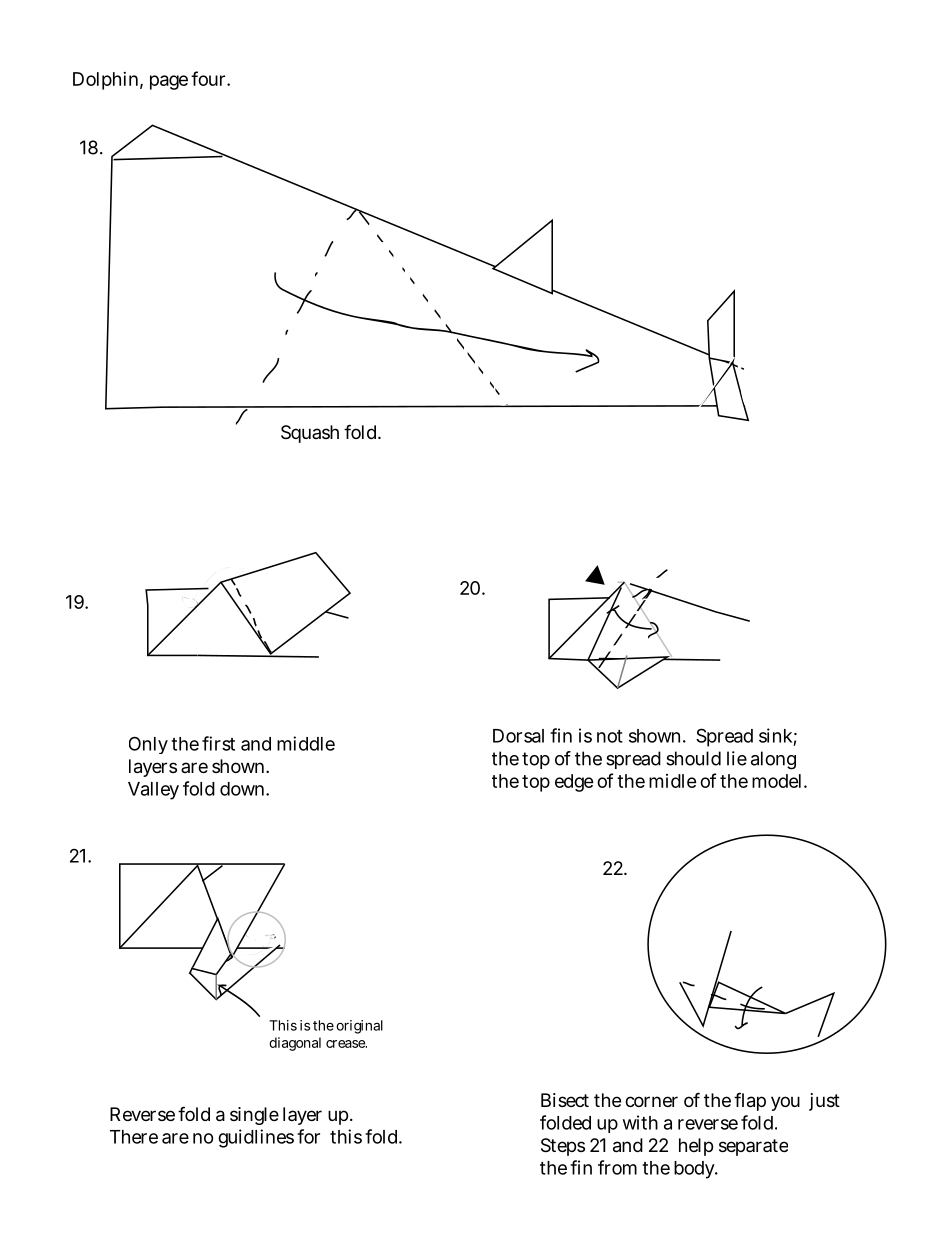  I want to click on Squash, so click(310, 434).
